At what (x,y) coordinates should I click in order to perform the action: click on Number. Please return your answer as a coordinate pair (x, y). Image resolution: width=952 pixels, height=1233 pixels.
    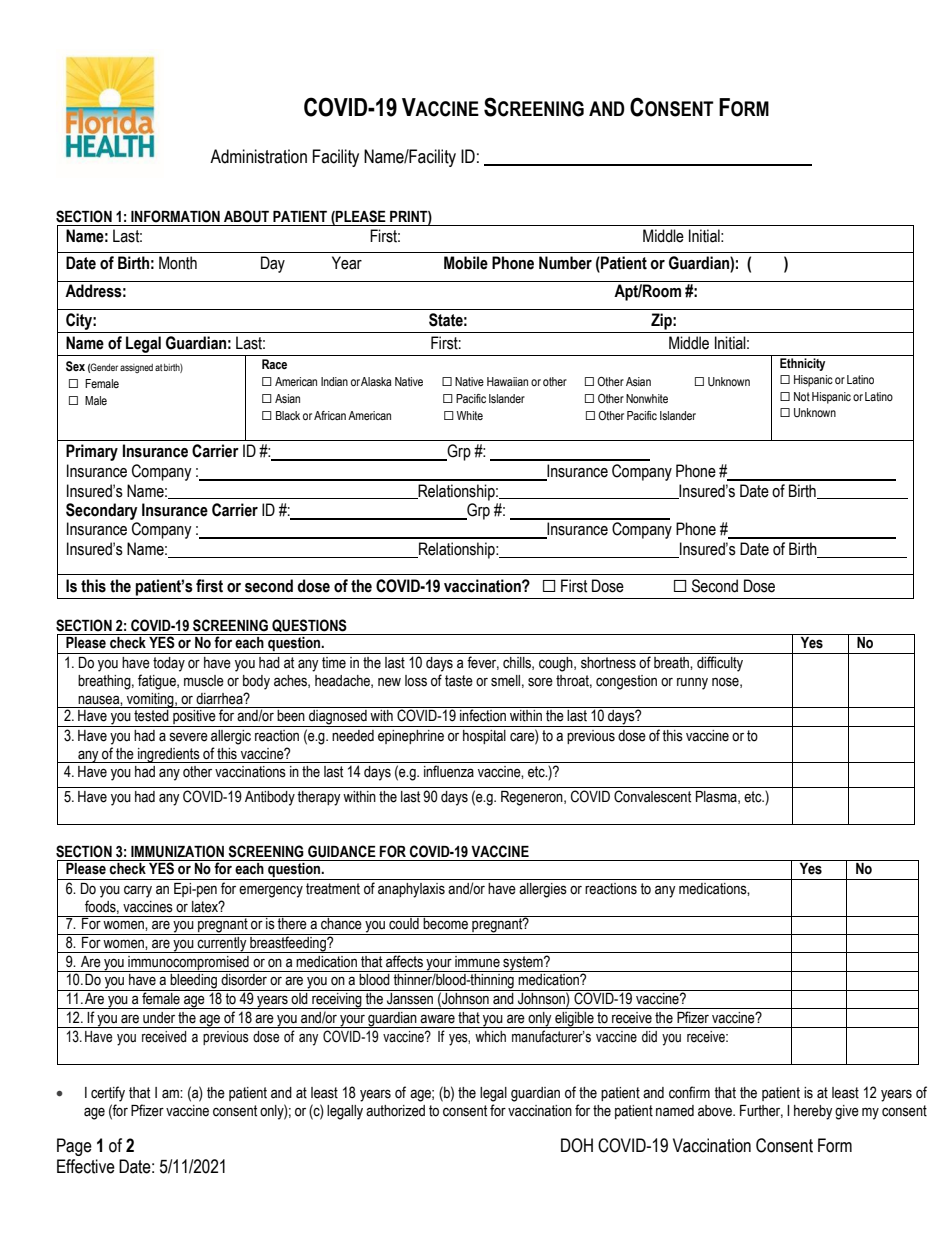
    Looking at the image, I should click on (565, 263).
